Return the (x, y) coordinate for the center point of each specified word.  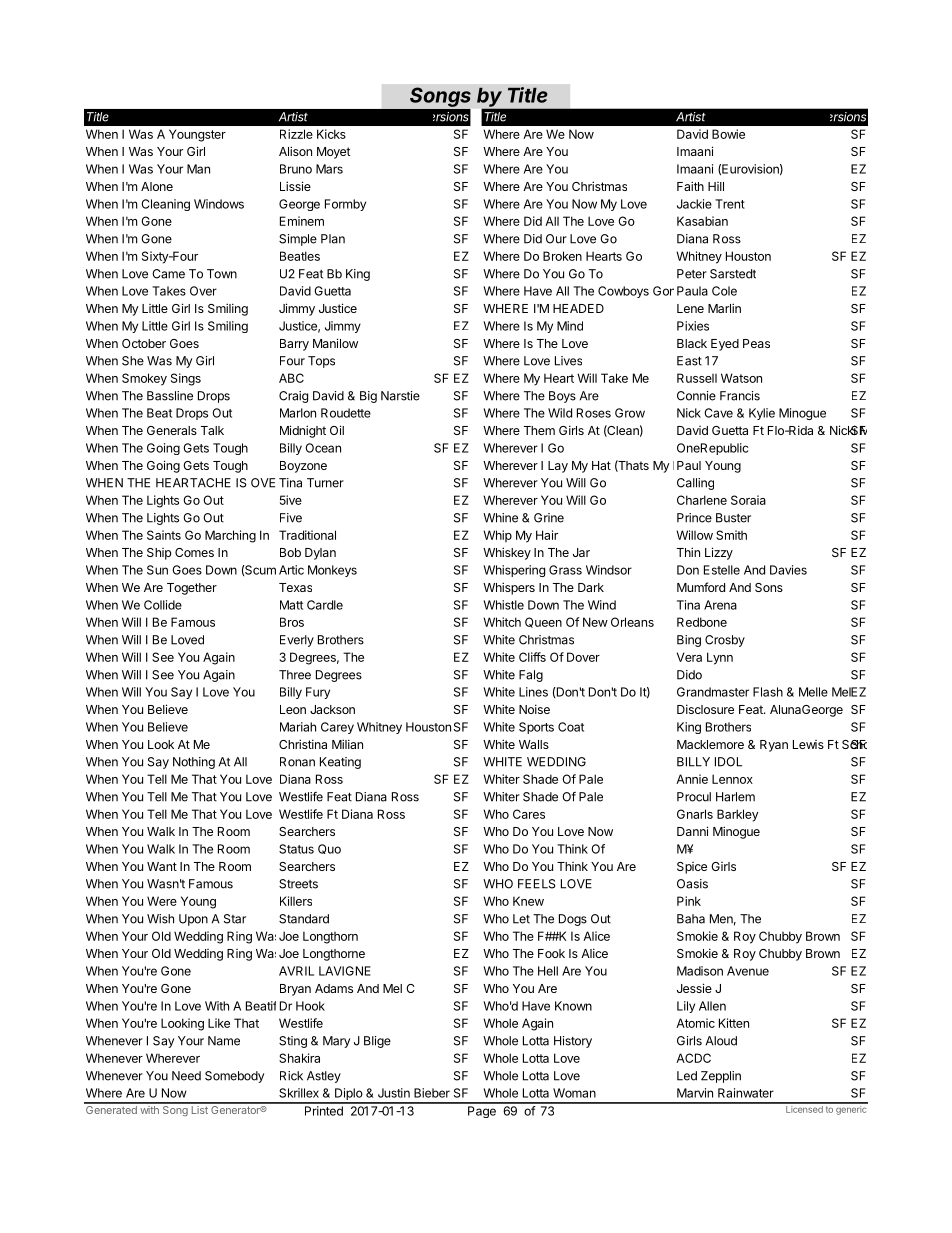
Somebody (234, 1077)
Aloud (721, 1041)
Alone (157, 186)
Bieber (432, 1093)
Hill (716, 186)
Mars (329, 169)
